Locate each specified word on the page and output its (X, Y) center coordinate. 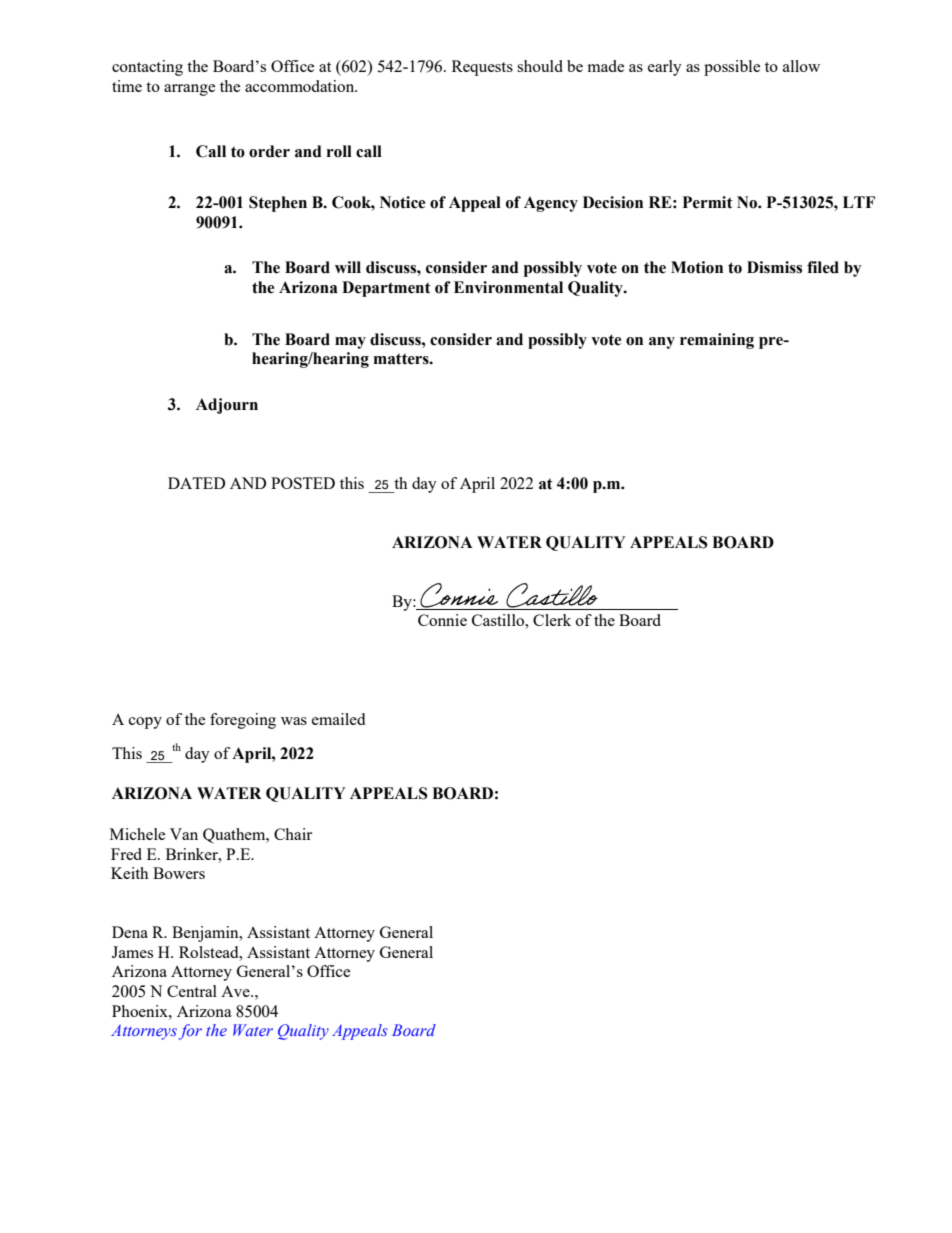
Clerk (552, 620)
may (350, 343)
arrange (189, 90)
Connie (442, 620)
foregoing (243, 721)
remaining (717, 341)
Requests (482, 68)
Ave (236, 991)
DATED (196, 483)
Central (192, 991)
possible (732, 68)
